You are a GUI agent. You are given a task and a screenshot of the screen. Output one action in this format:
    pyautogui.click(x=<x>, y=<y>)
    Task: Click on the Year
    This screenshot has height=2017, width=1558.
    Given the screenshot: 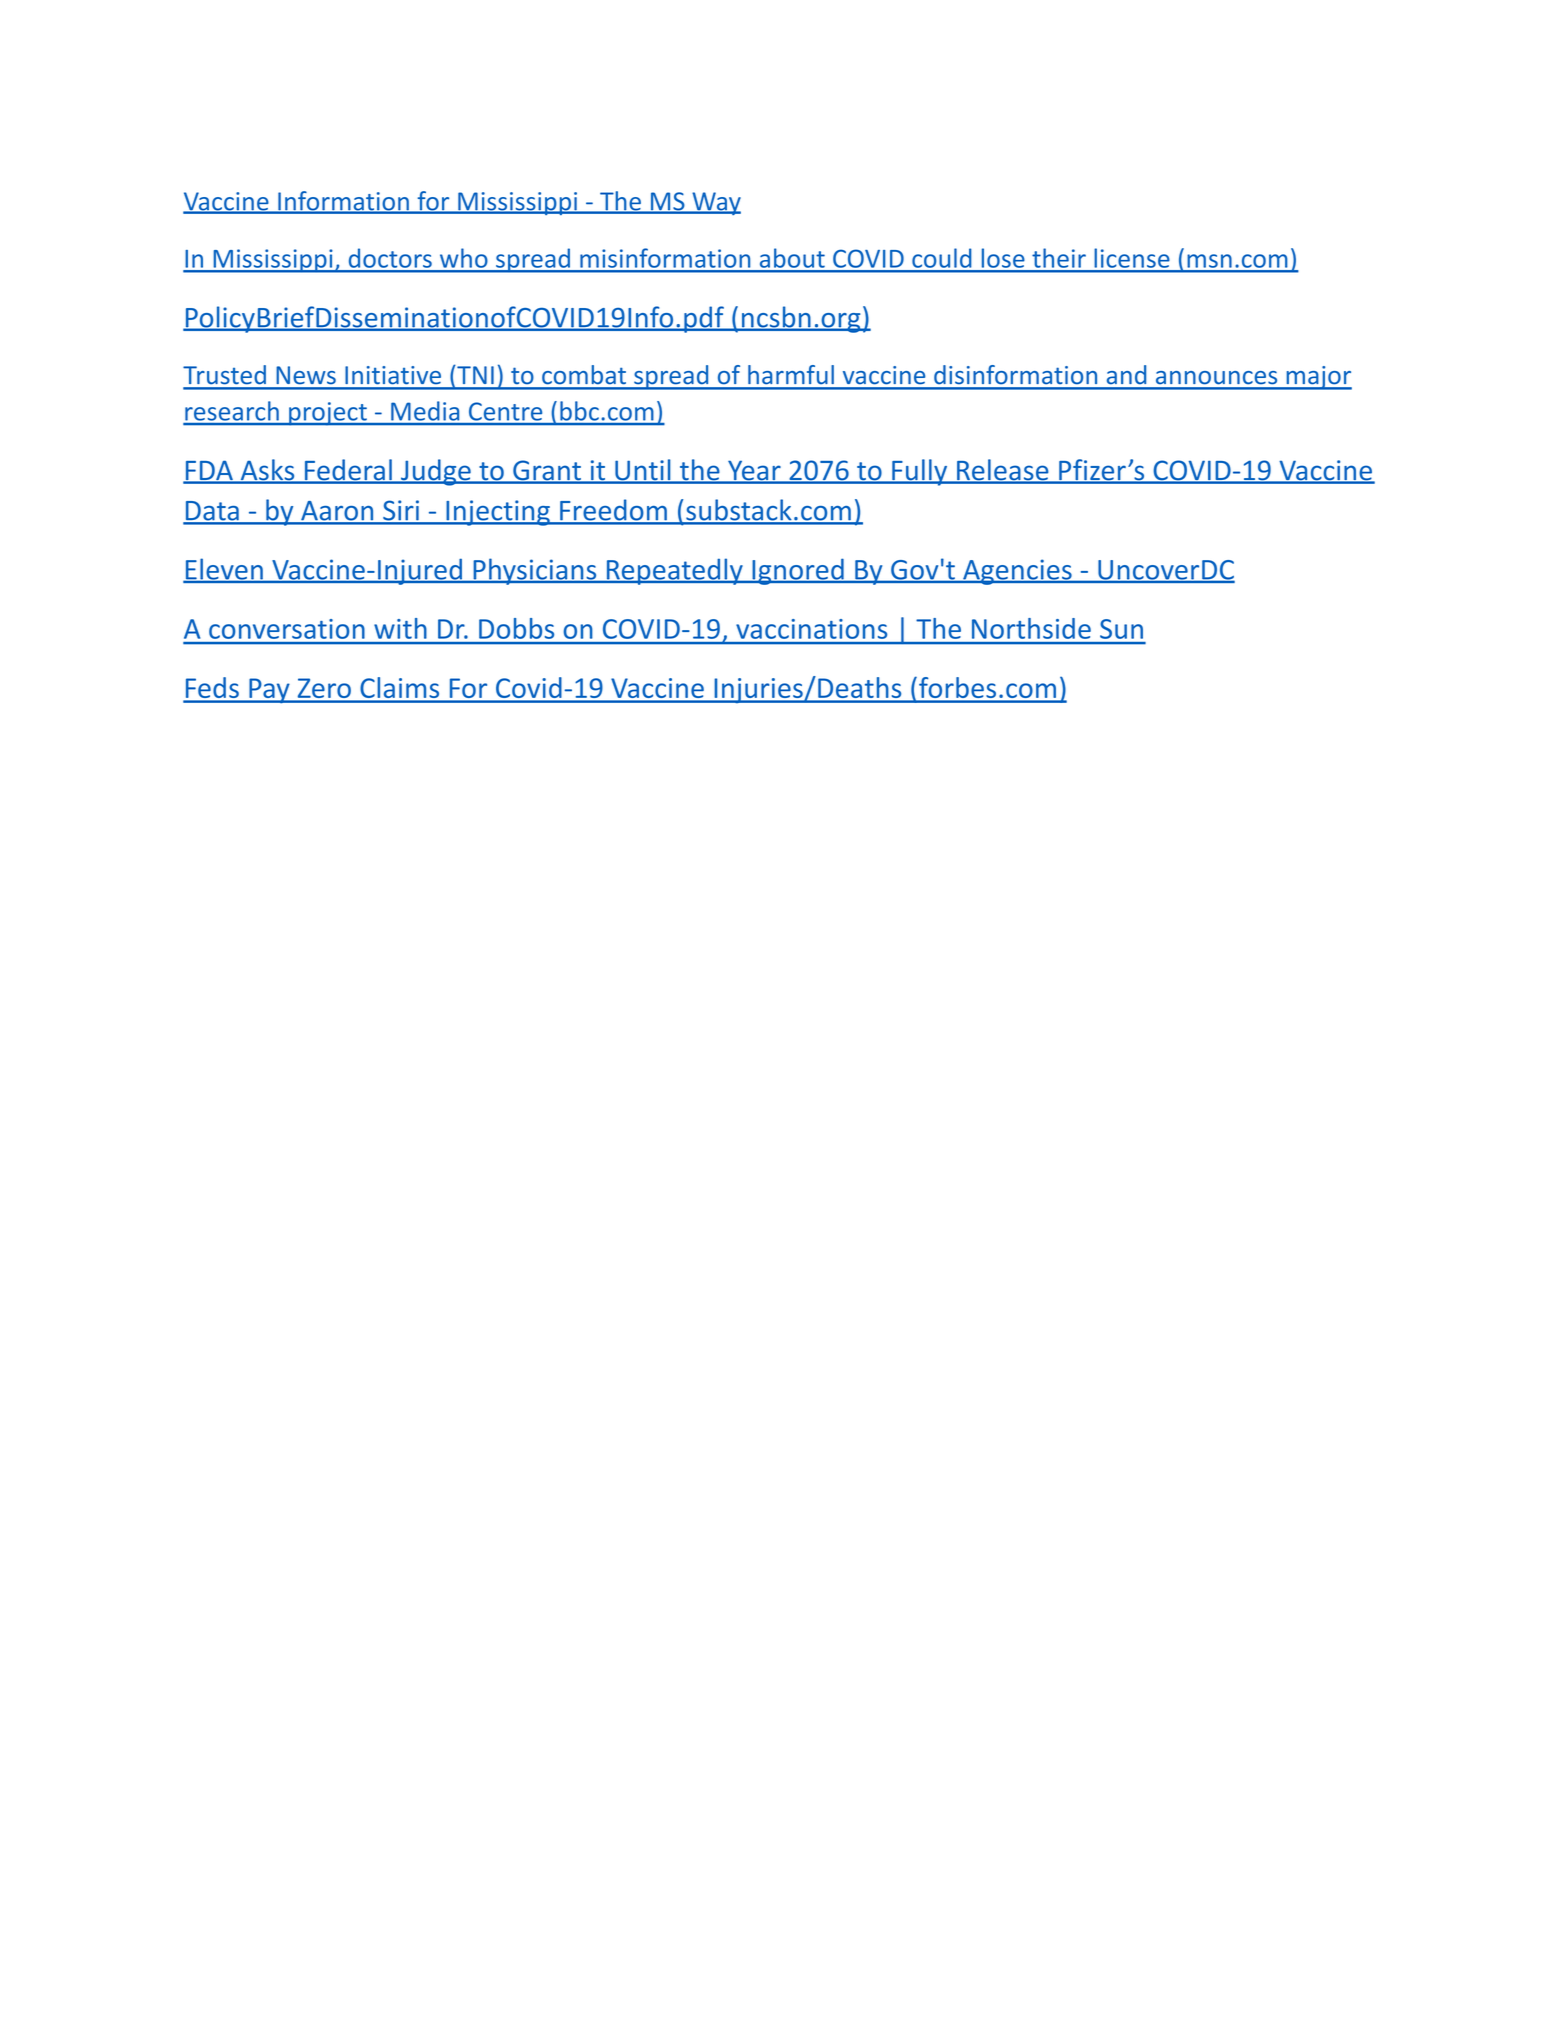 What is the action you would take?
    pyautogui.click(x=754, y=471)
